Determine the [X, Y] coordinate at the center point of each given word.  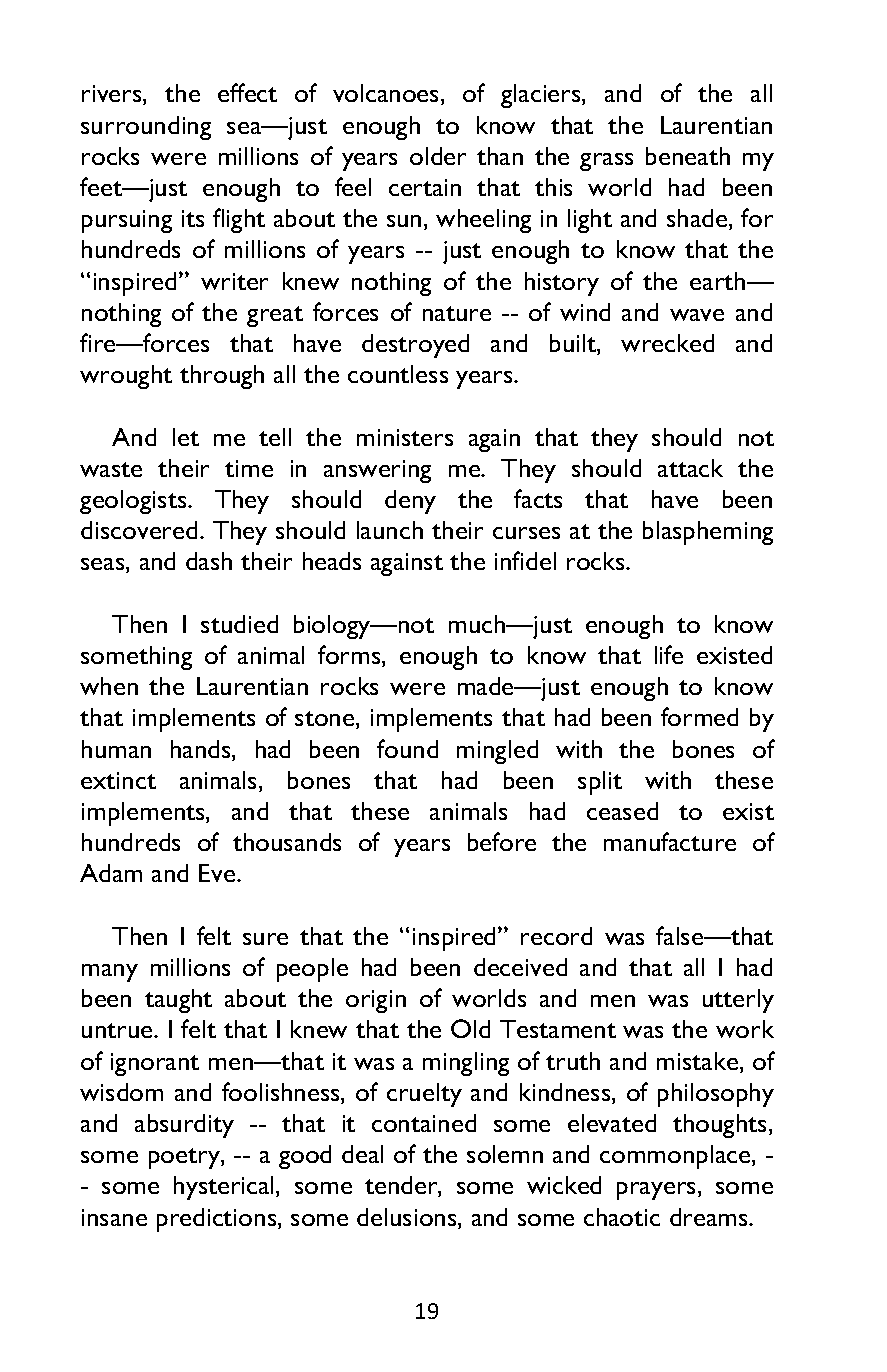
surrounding [146, 128]
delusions [408, 1218]
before [502, 841]
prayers [656, 1191]
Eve [218, 873]
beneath [688, 156]
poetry [185, 1158]
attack [690, 468]
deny [410, 502]
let [186, 437]
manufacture [670, 841]
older [438, 156]
